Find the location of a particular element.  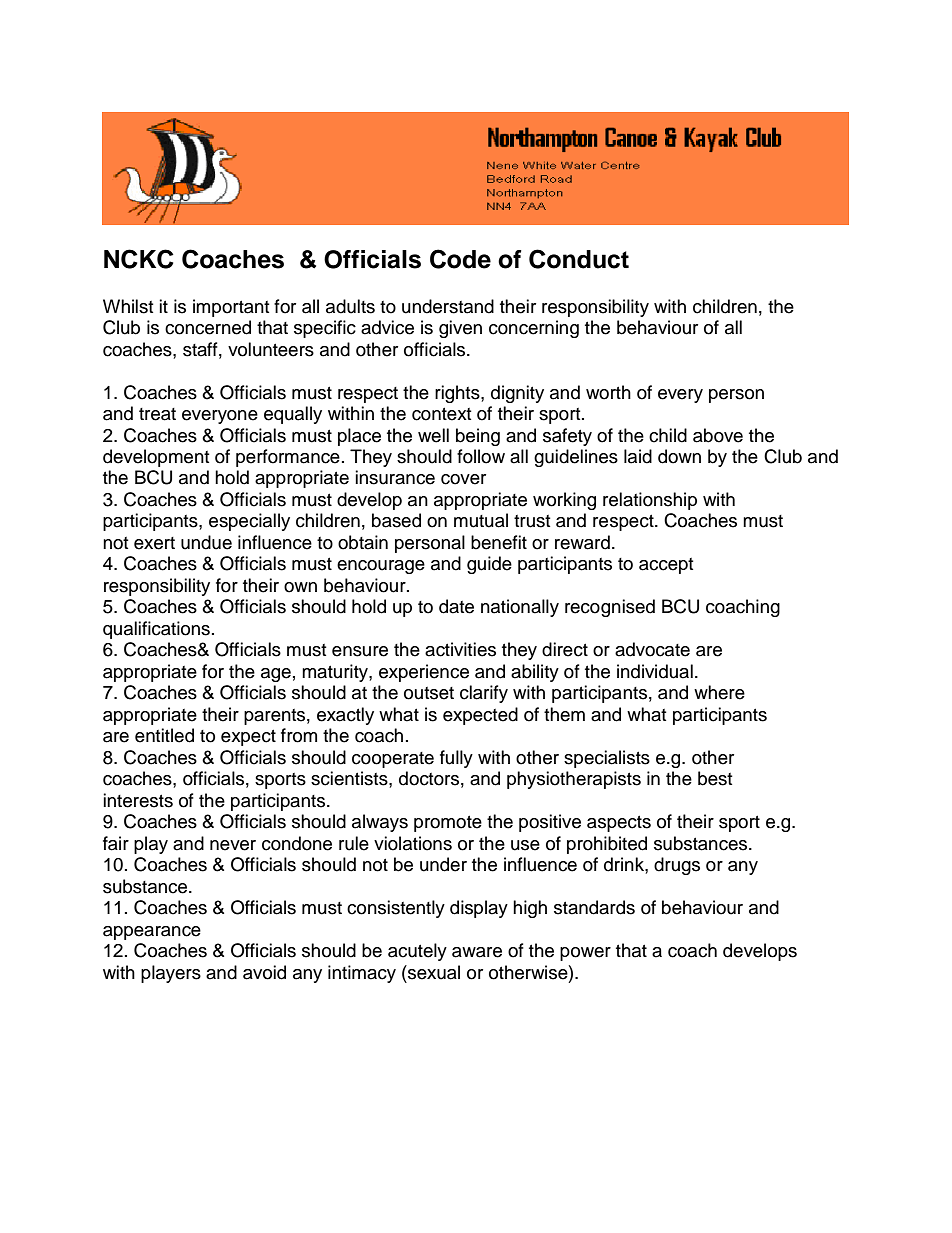

recognised is located at coordinates (610, 608).
